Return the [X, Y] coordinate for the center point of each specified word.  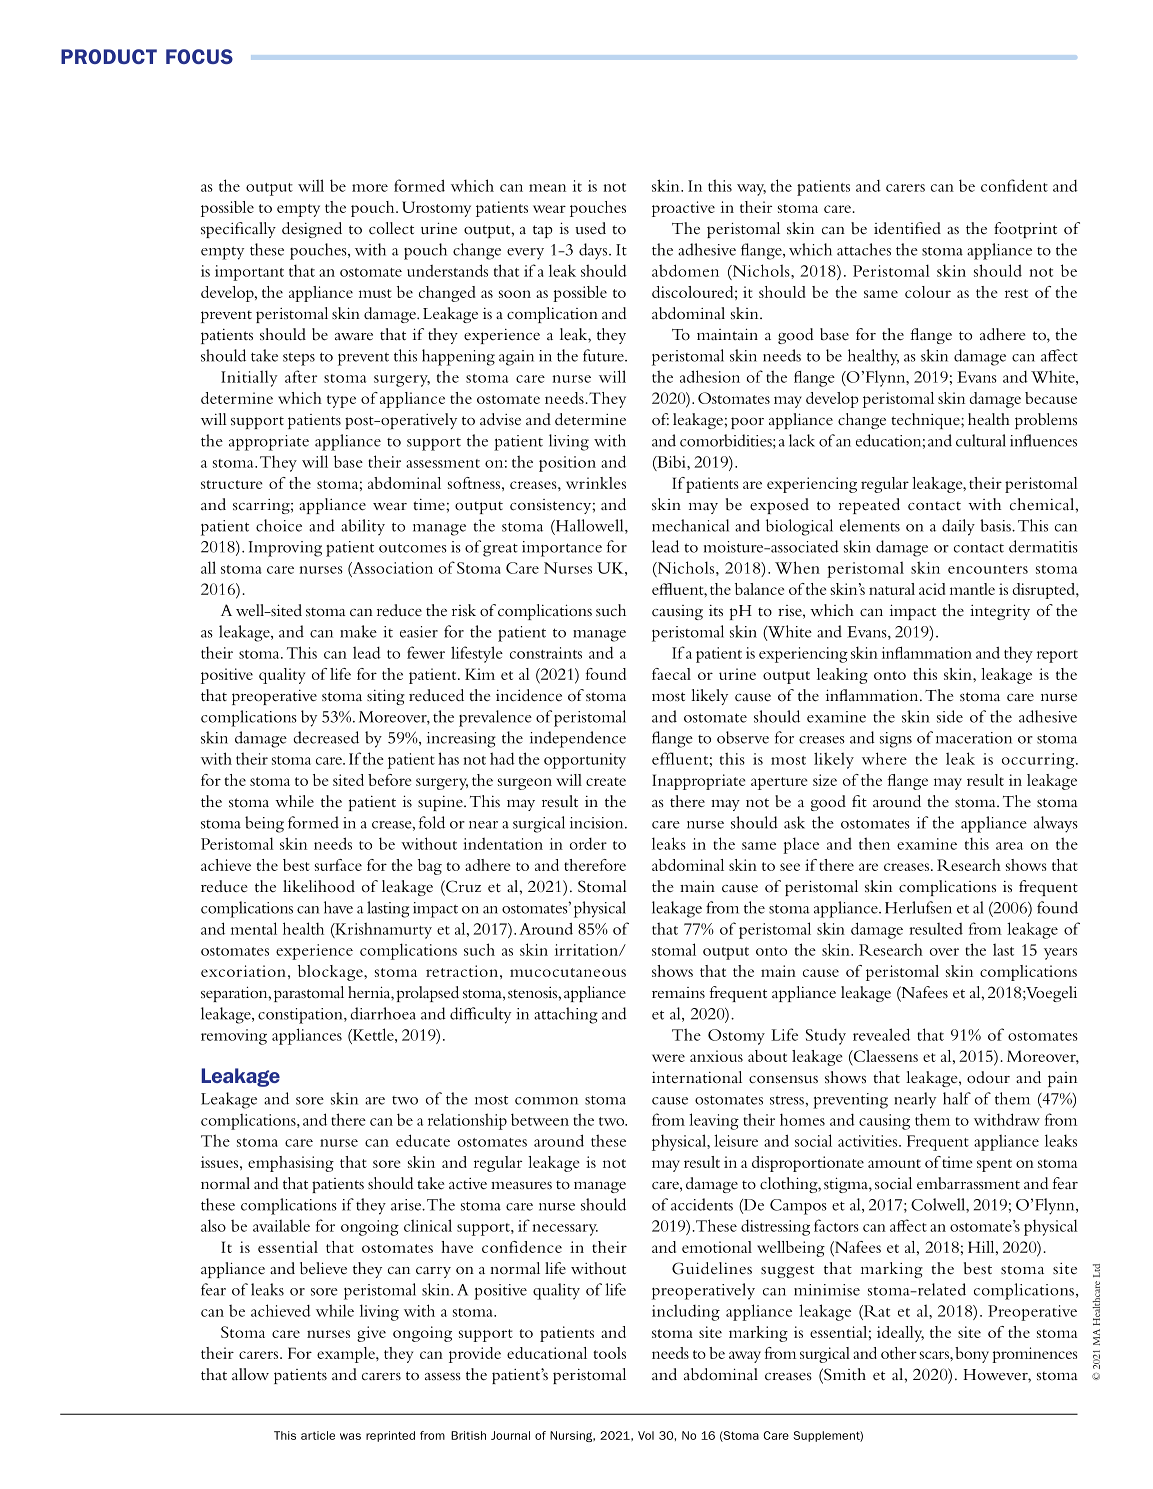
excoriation [243, 971]
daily [958, 527]
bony [972, 1355]
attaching [566, 1015]
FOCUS [199, 56]
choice [279, 525]
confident [1014, 185]
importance [562, 549]
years [1060, 954]
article [318, 1435]
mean [547, 188]
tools [609, 1353]
